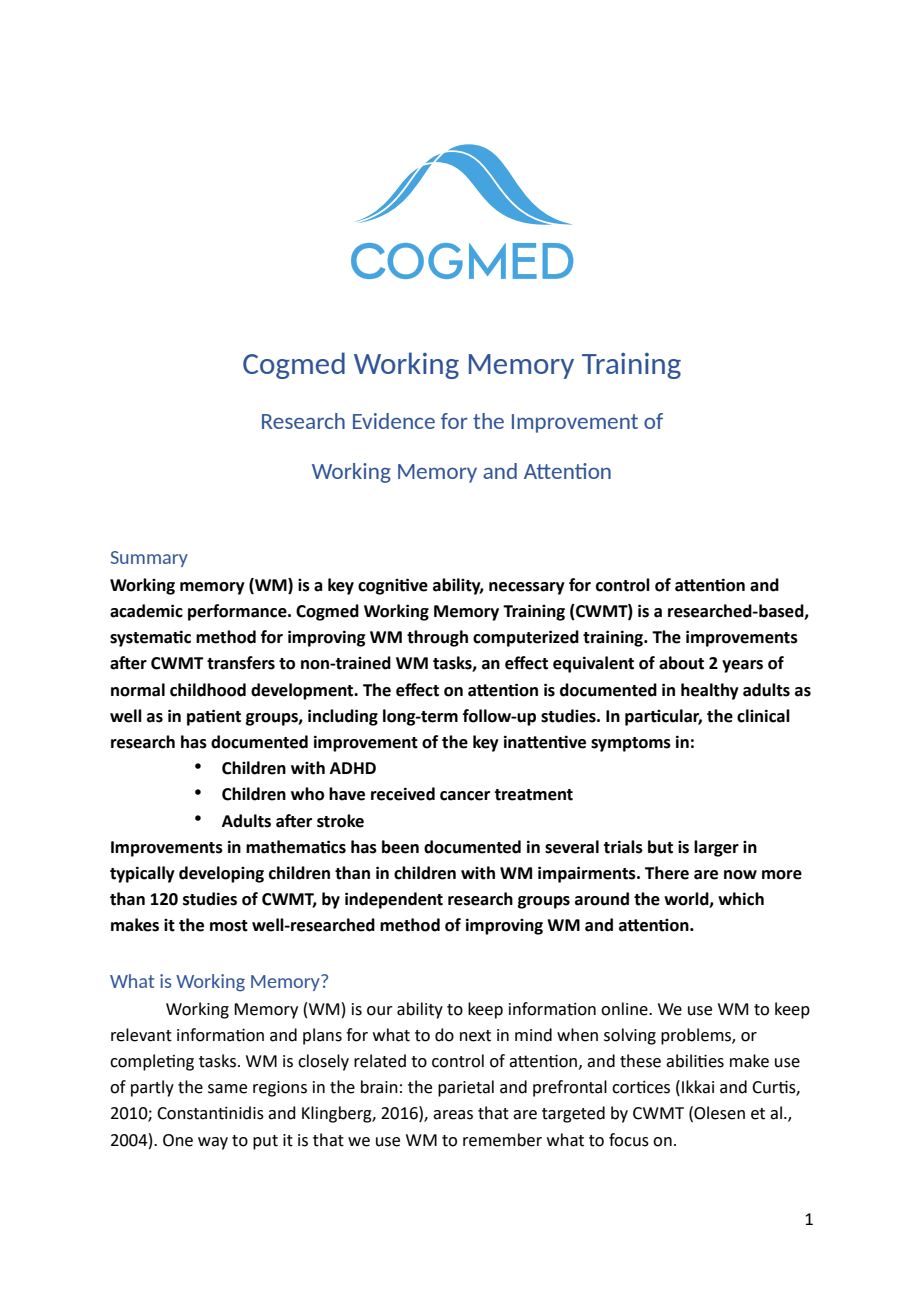 The image size is (924, 1308). I want to click on which, so click(741, 899).
